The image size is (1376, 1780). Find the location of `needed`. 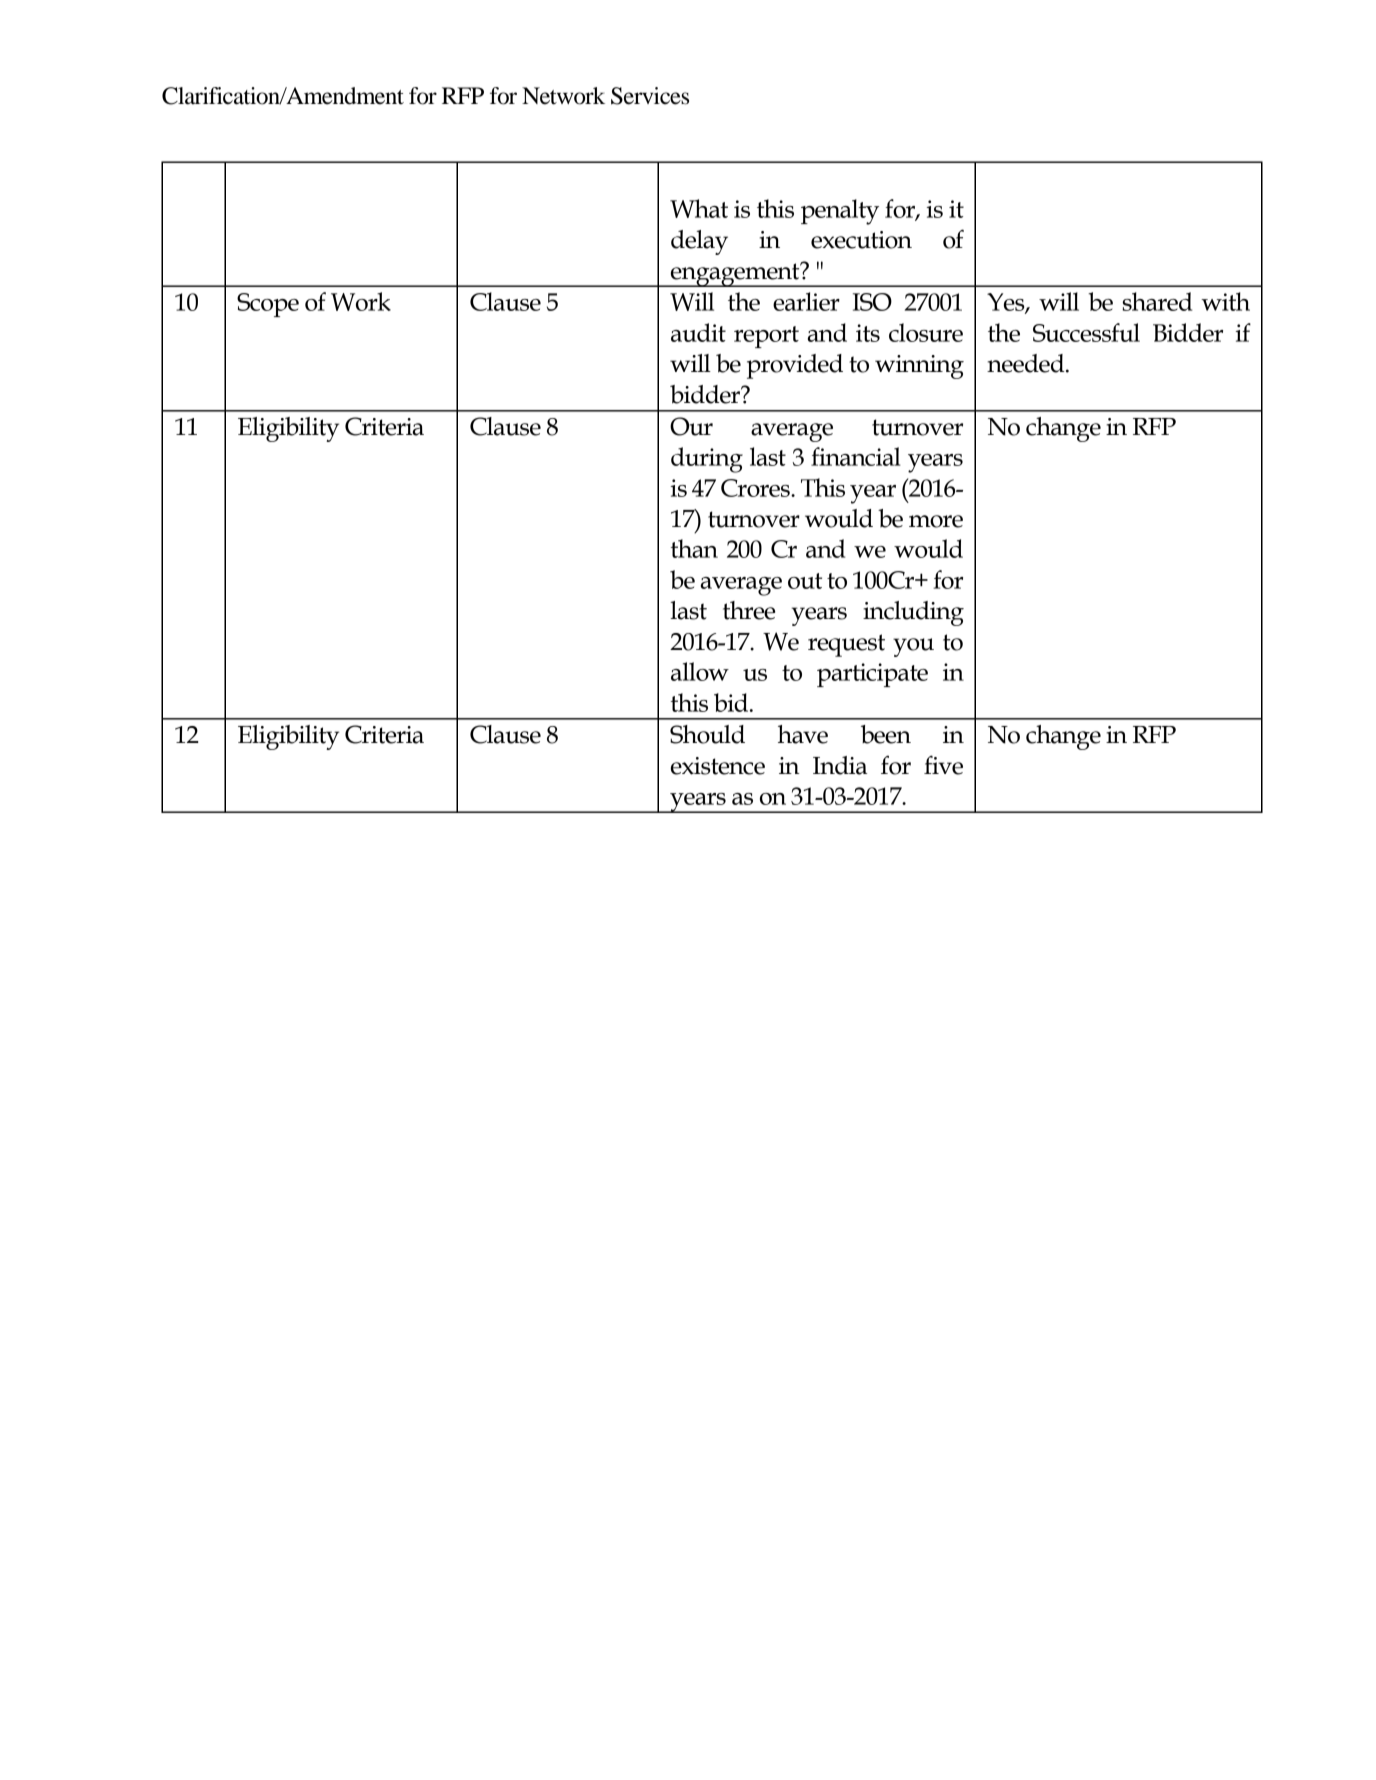

needed is located at coordinates (1027, 363).
